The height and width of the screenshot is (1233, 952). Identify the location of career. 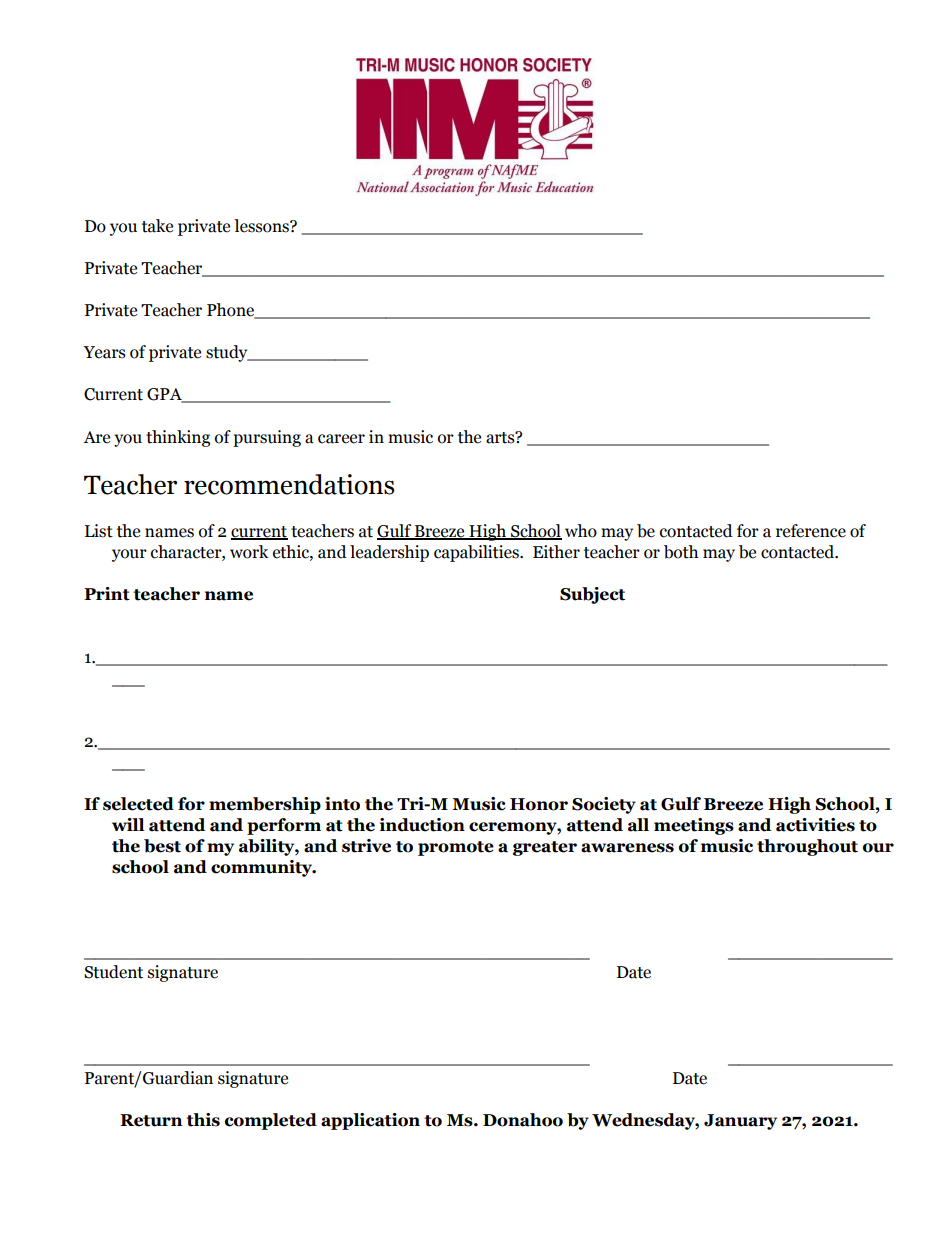
(341, 439).
